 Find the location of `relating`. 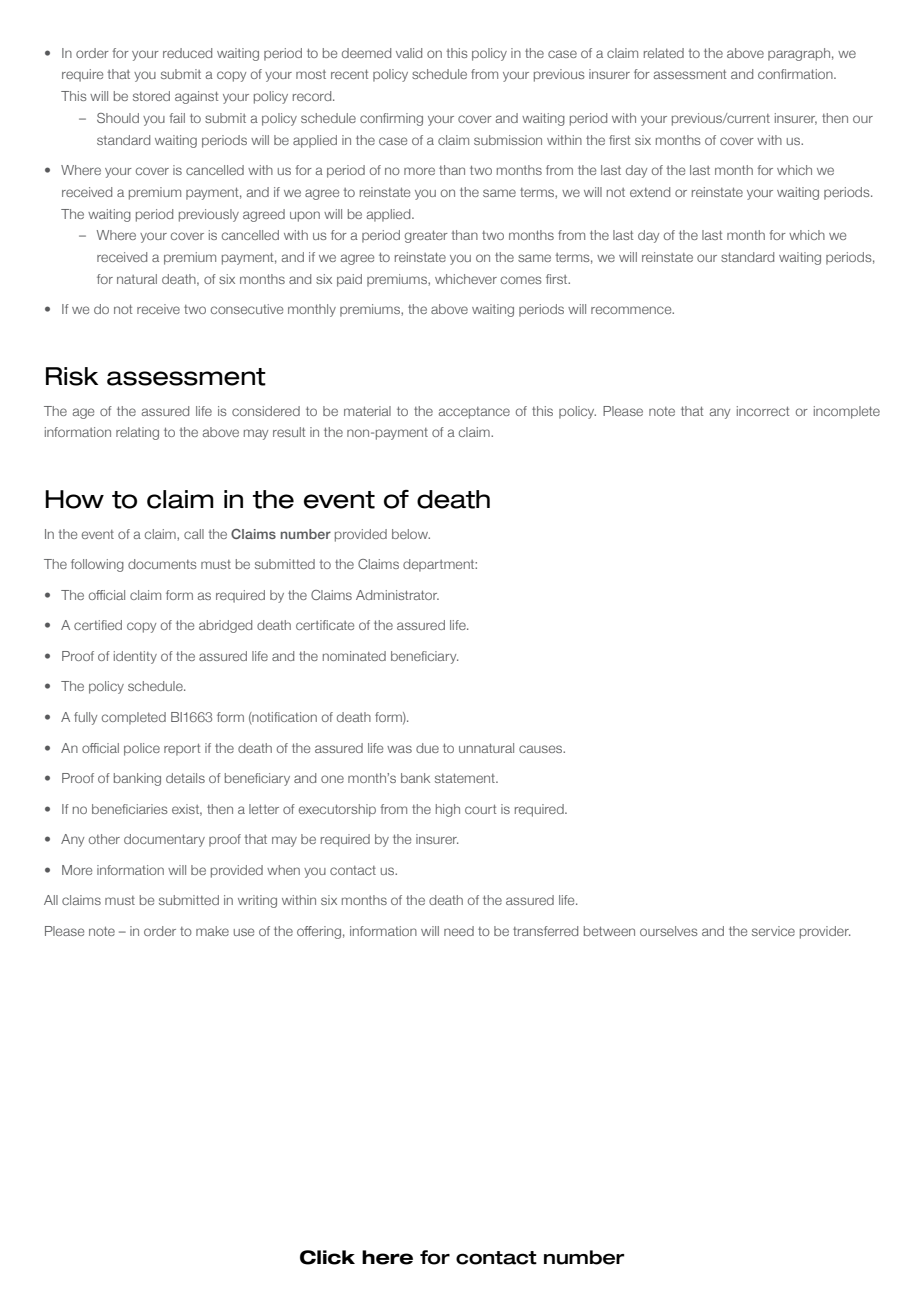

relating is located at coordinates (137, 433).
